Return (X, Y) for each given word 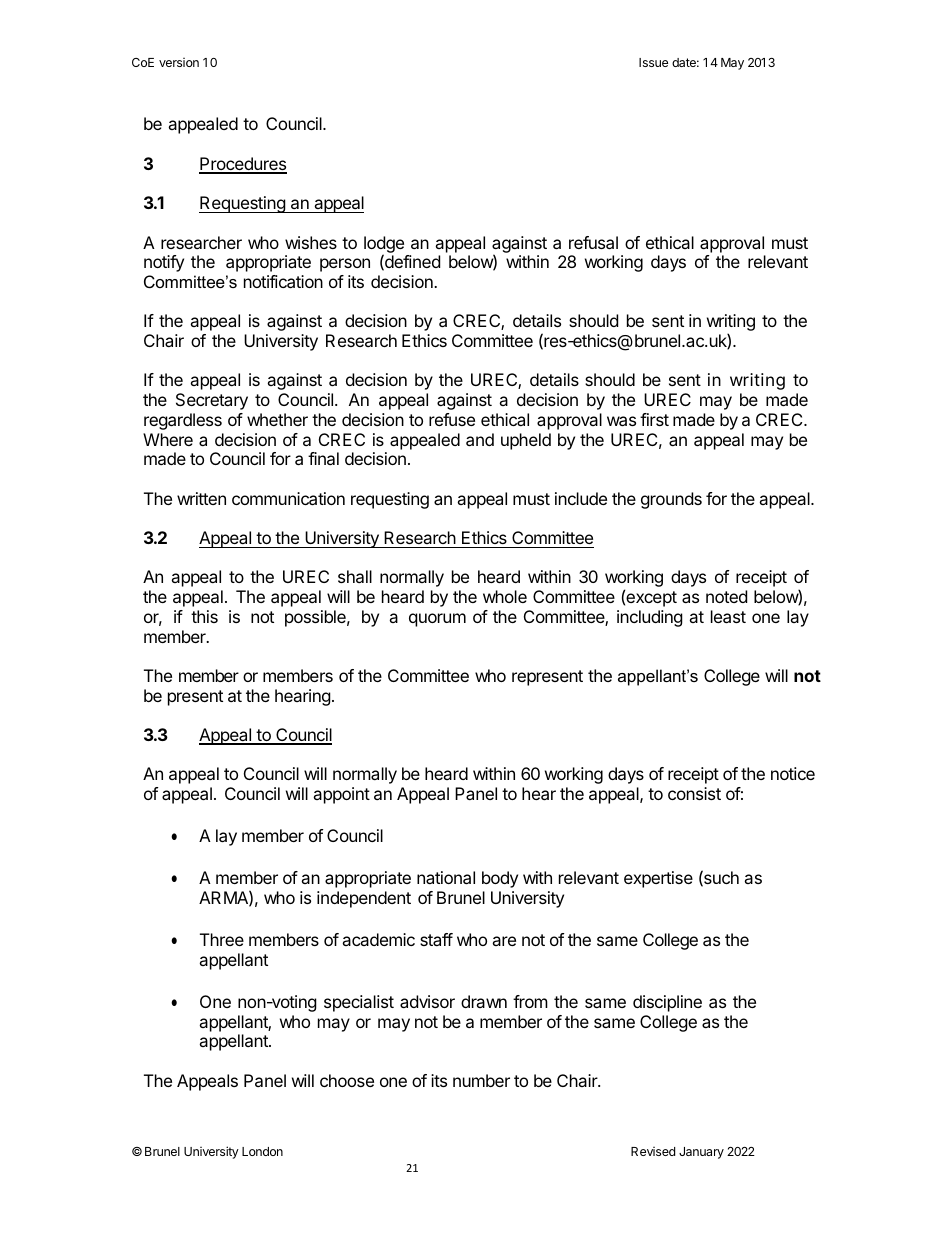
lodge (384, 245)
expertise (658, 879)
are (504, 941)
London (262, 1151)
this (204, 616)
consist (694, 793)
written (201, 498)
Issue (653, 62)
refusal (593, 242)
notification (283, 281)
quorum (437, 620)
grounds (671, 500)
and (480, 439)
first (654, 419)
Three (222, 939)
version (179, 62)
